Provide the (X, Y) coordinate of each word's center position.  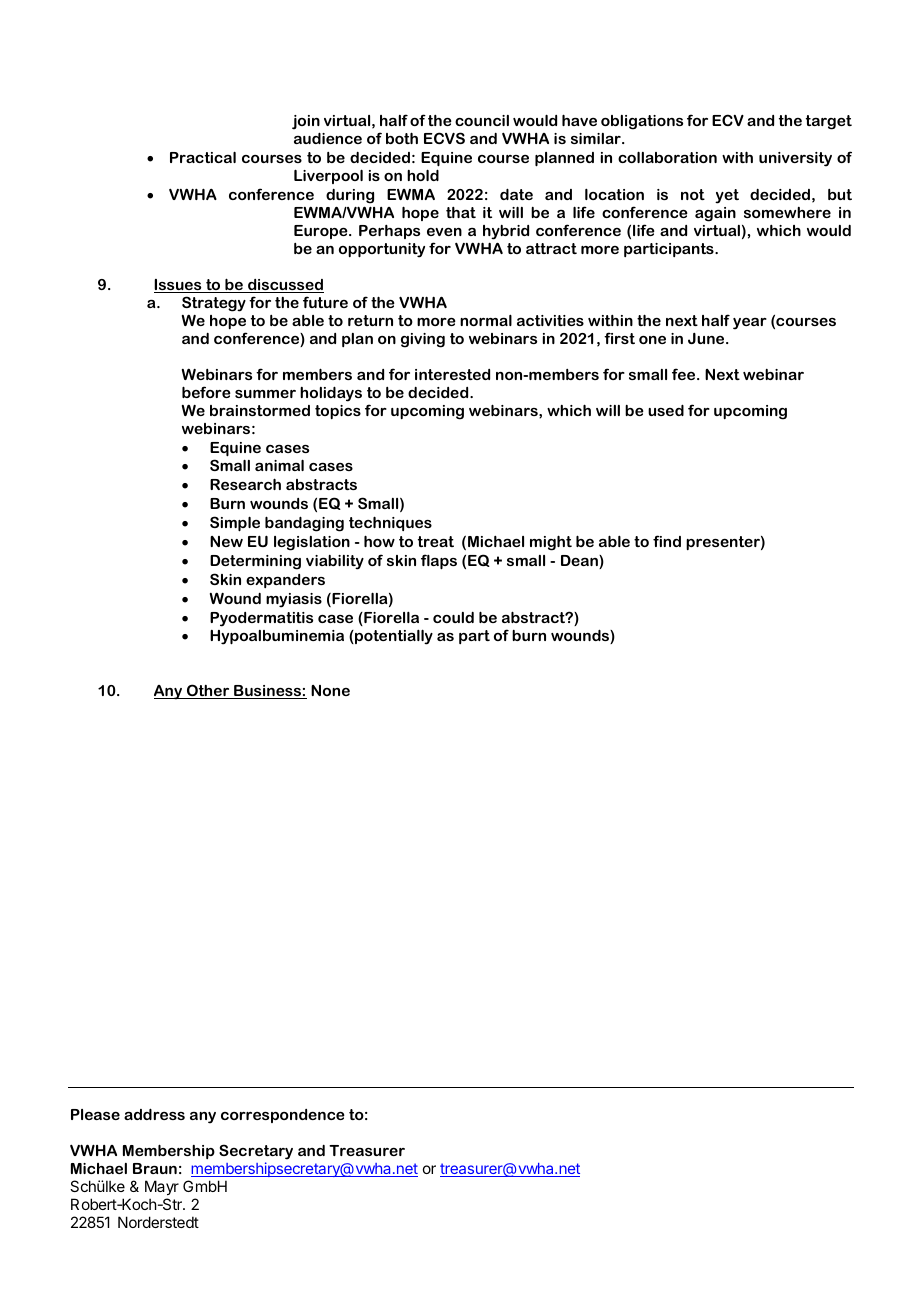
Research (245, 484)
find (667, 541)
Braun (155, 1168)
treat (436, 541)
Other (208, 691)
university (795, 159)
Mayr (162, 1187)
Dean (580, 562)
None (330, 690)
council (482, 120)
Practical (203, 157)
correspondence (283, 1116)
